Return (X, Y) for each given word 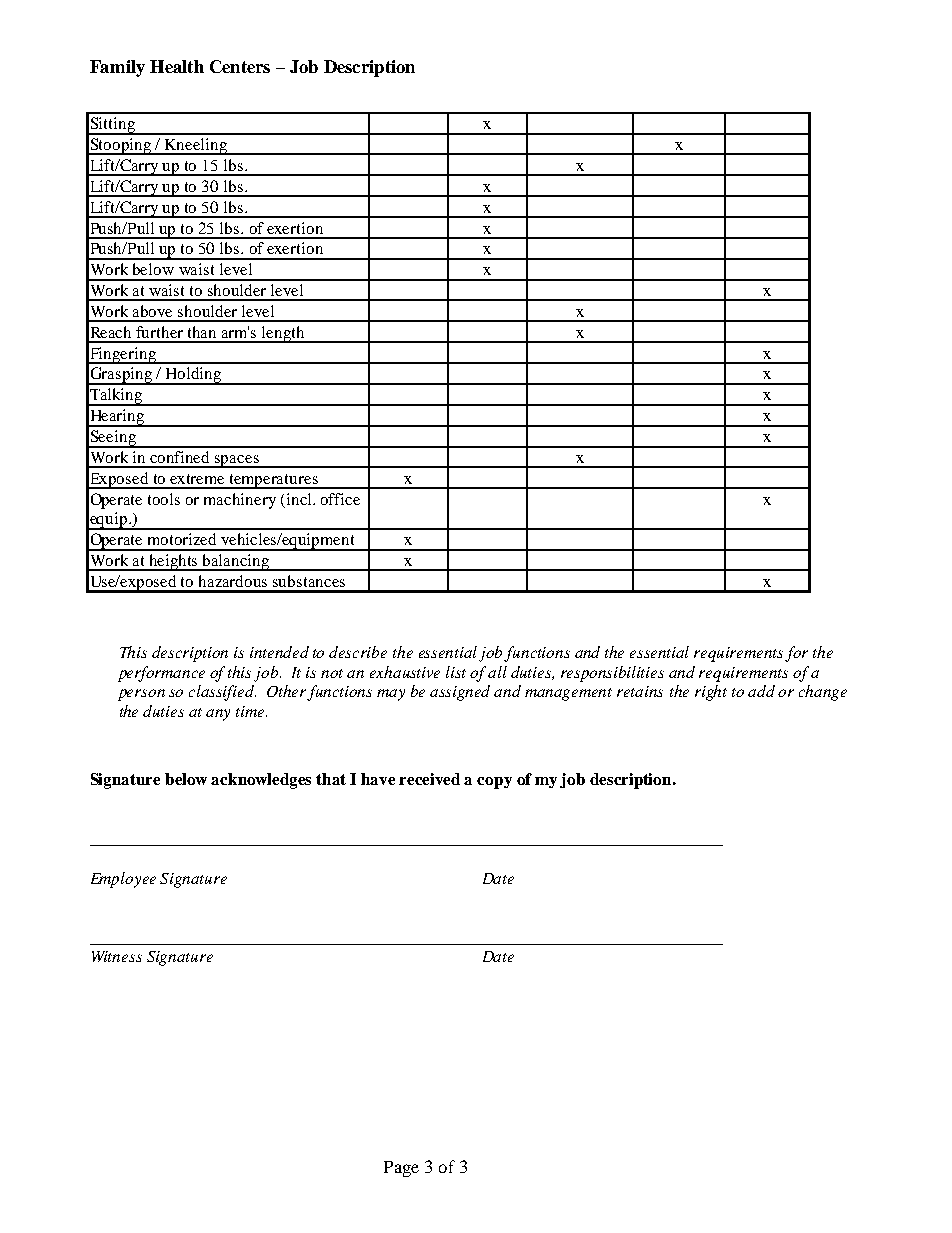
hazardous (233, 581)
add (761, 691)
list (456, 672)
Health (177, 66)
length (283, 334)
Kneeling (196, 146)
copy (494, 783)
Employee (123, 880)
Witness (117, 956)
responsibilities (612, 674)
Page (401, 1169)
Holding (194, 376)
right (711, 693)
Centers (240, 66)
